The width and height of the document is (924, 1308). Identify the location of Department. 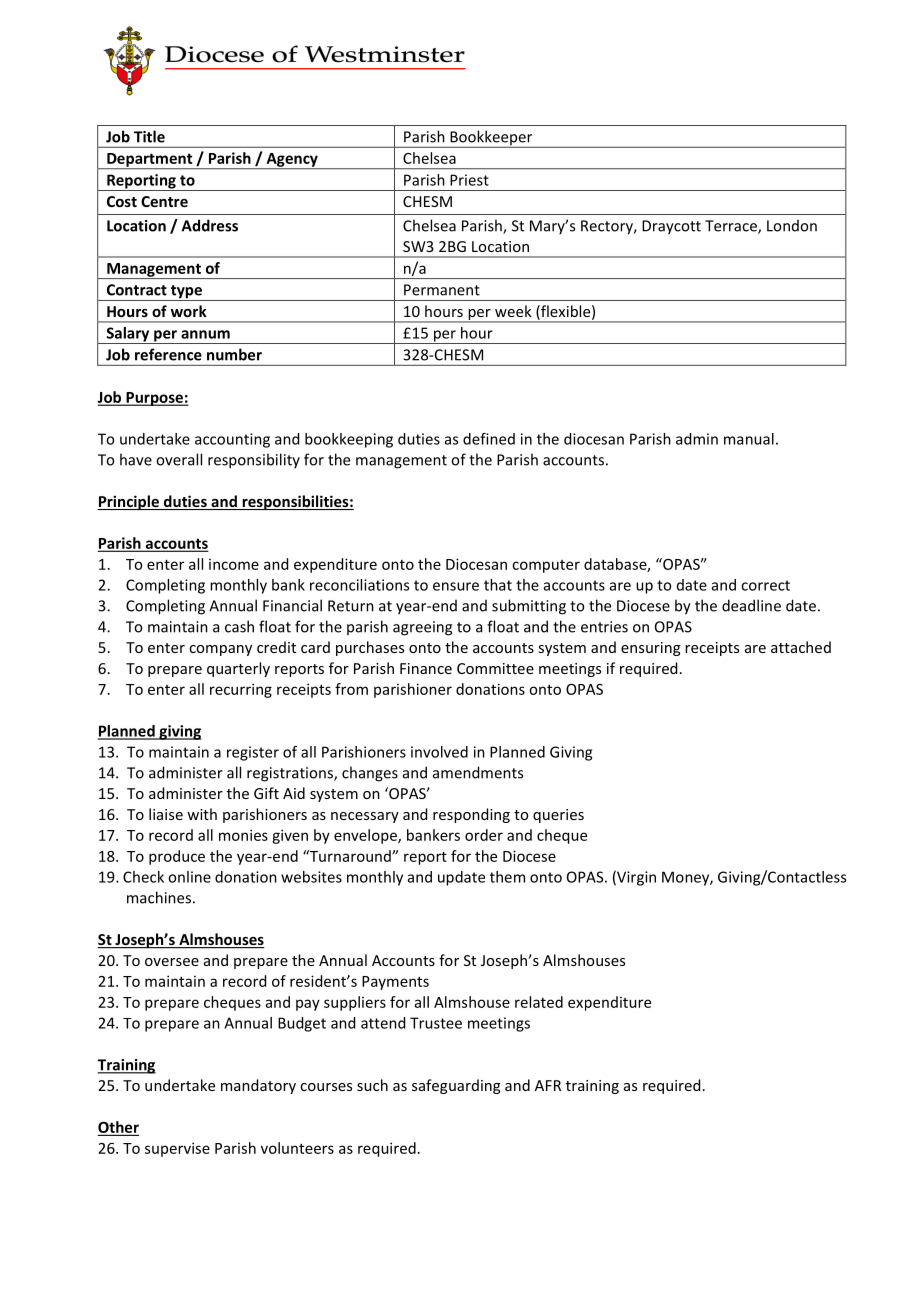
(150, 161).
